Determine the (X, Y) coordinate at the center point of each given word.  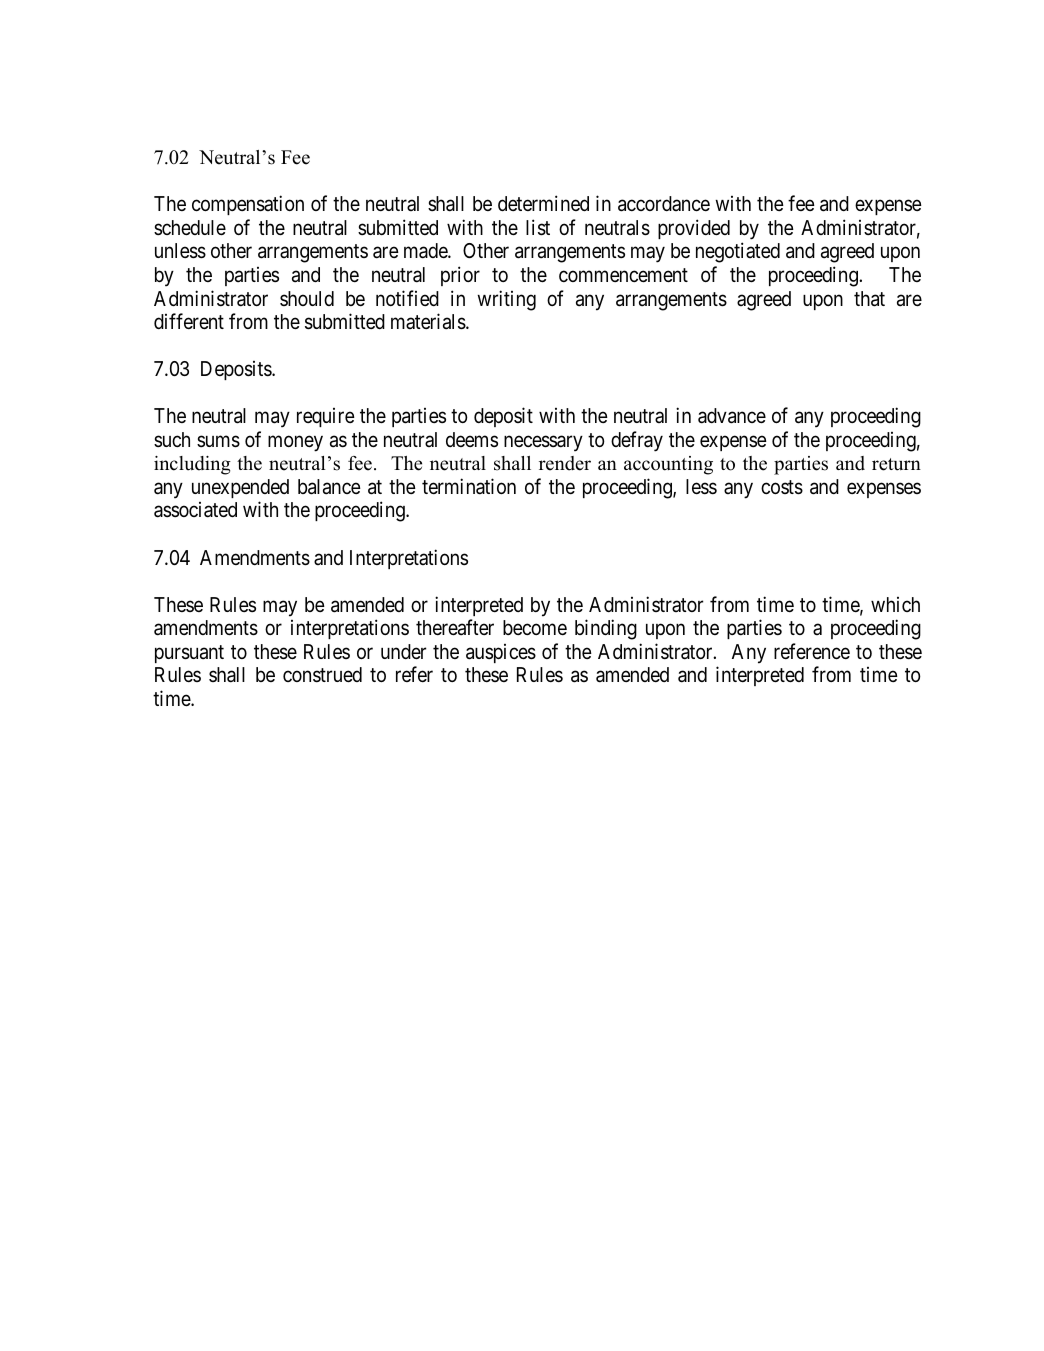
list (538, 227)
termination (469, 486)
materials (428, 321)
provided (694, 229)
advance (732, 416)
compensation (248, 205)
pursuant (189, 654)
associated (195, 510)
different (189, 321)
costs (782, 487)
